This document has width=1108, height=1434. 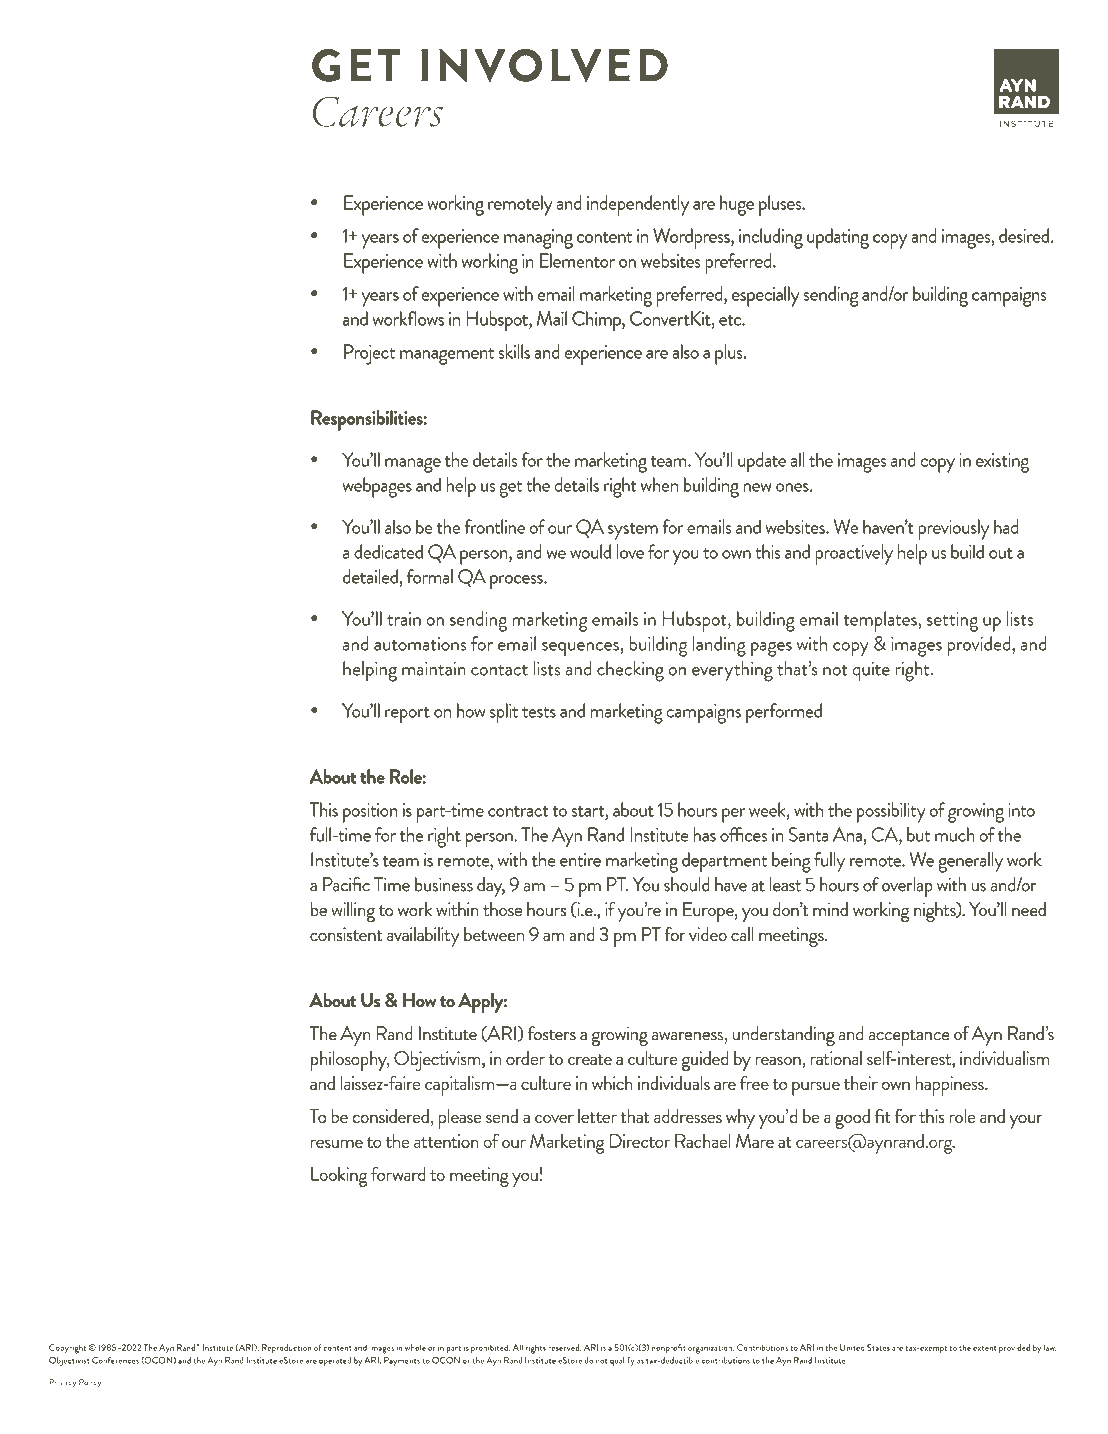 I want to click on much, so click(x=955, y=834).
